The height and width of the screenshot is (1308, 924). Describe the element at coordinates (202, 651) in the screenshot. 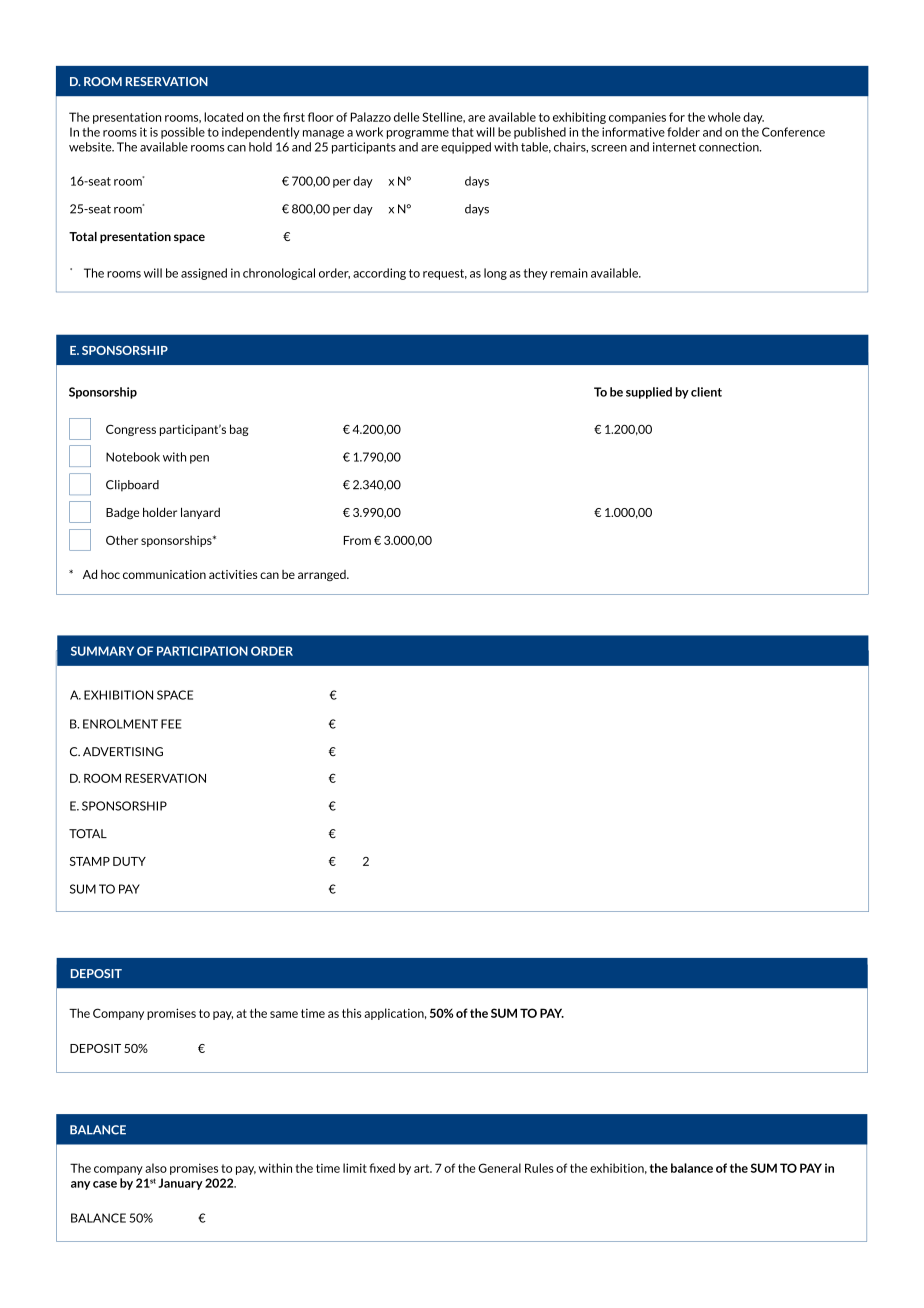

I see `PARTICIPATION` at that location.
